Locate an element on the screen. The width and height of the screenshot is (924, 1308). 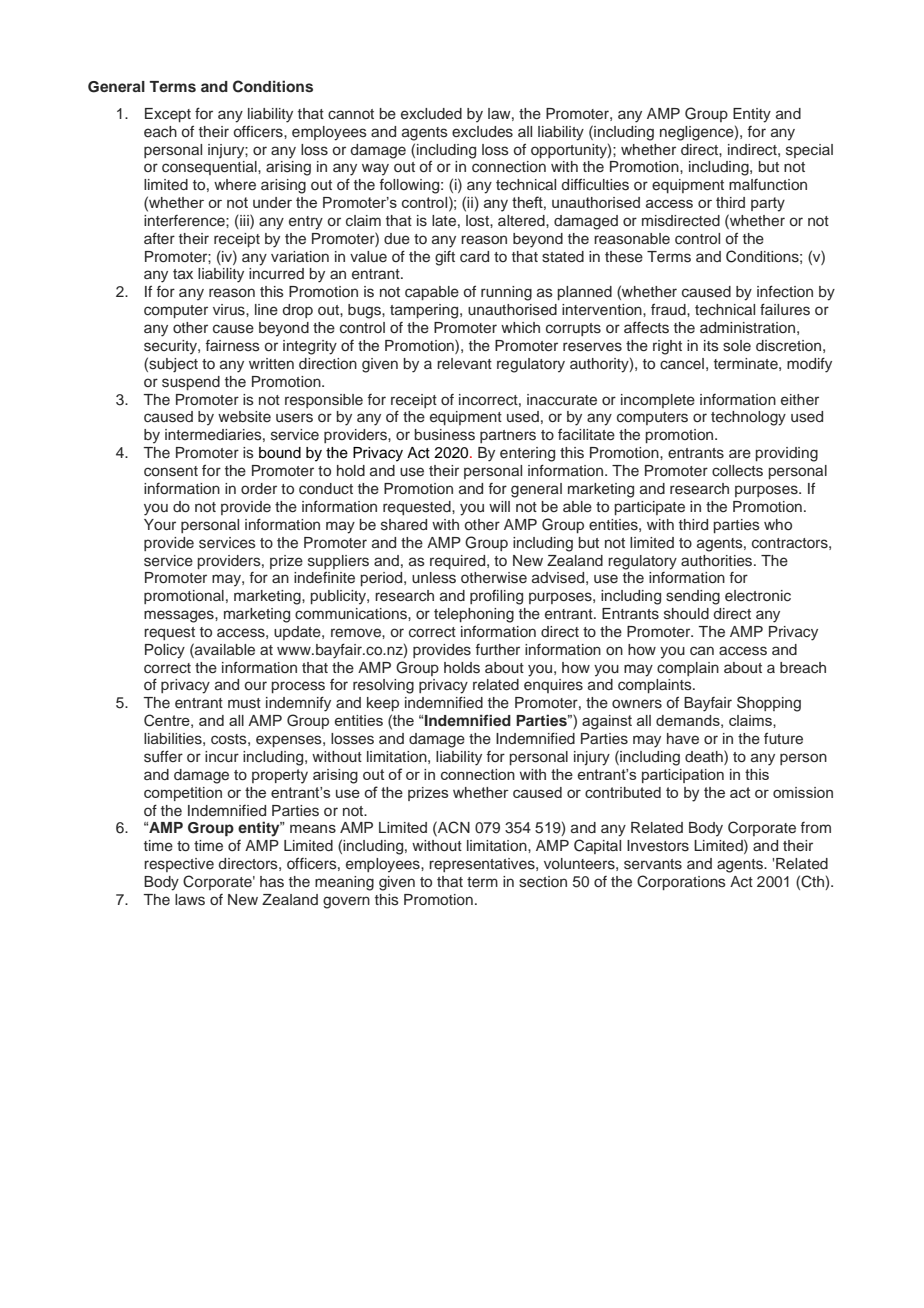
section is located at coordinates (543, 882).
